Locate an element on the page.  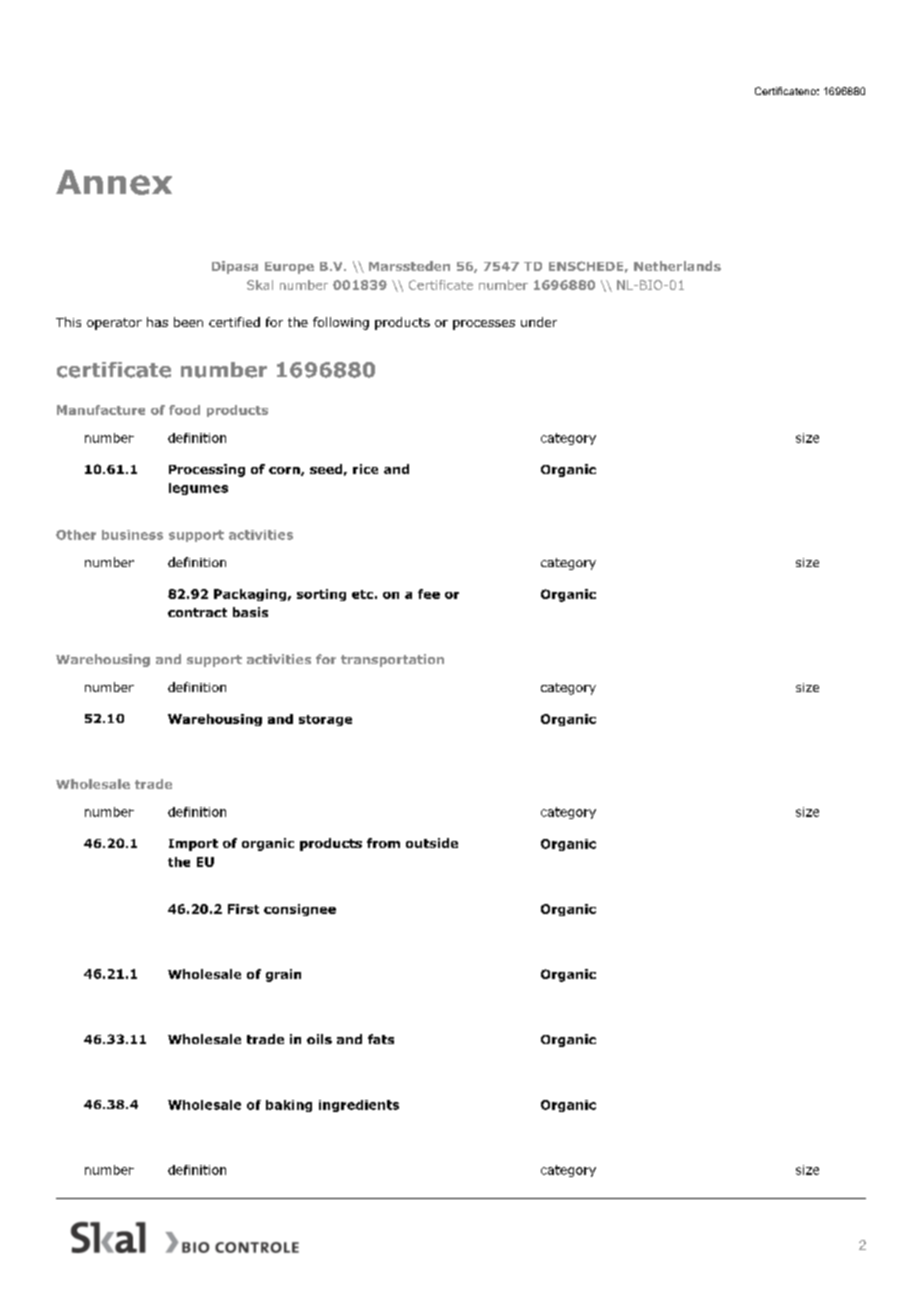
Import is located at coordinates (193, 845).
